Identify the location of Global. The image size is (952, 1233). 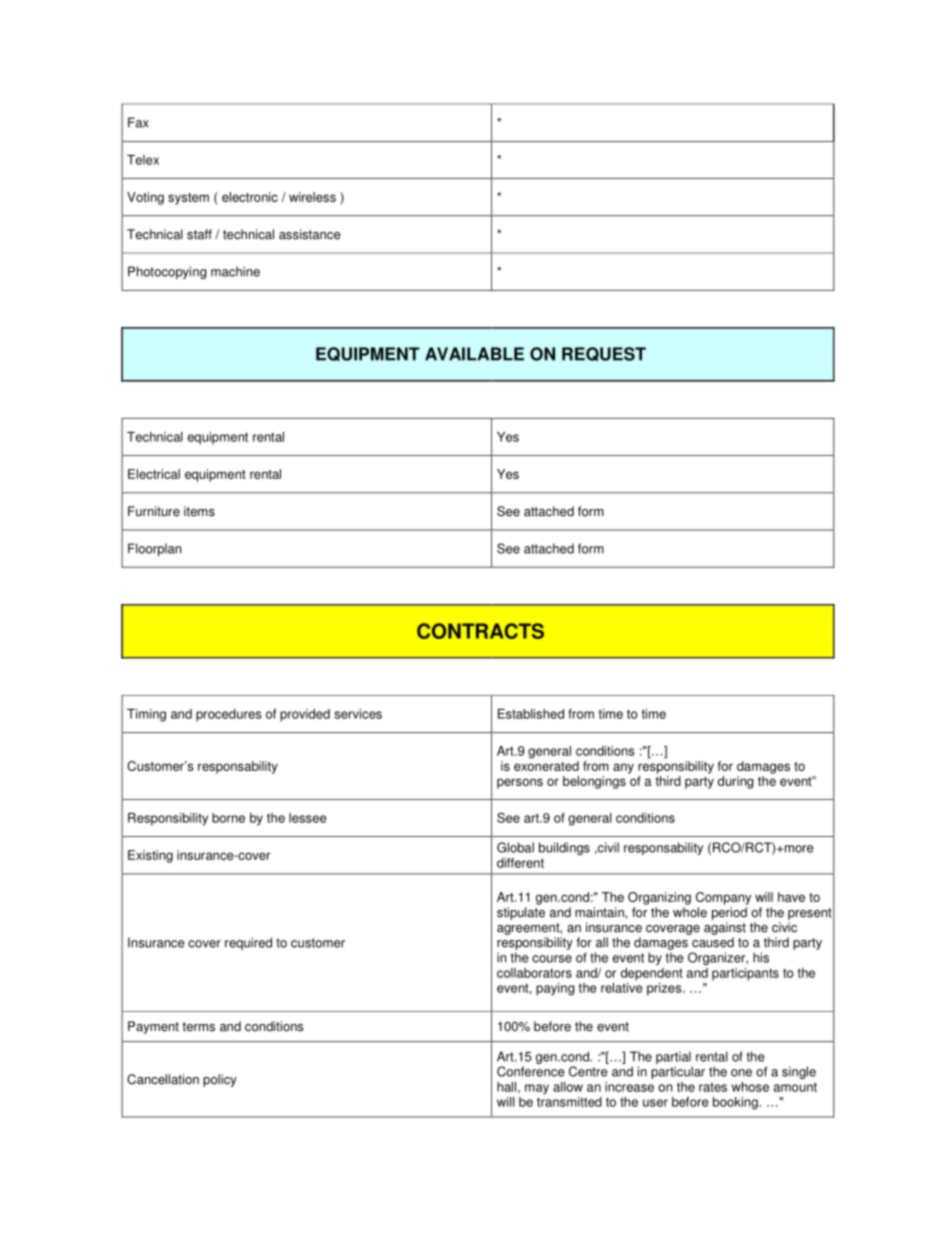
(515, 847).
